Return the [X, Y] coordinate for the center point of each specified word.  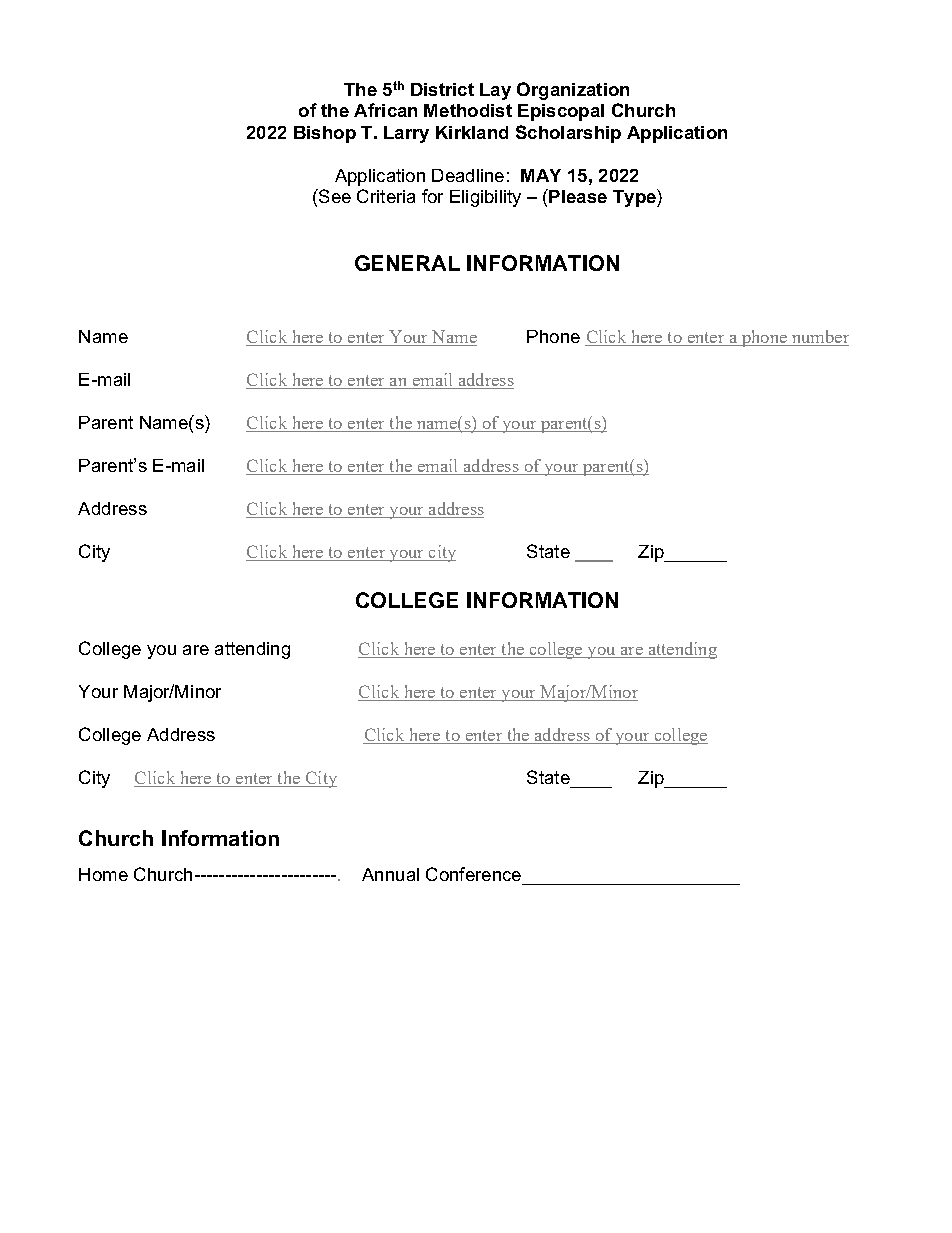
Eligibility [485, 198]
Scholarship [568, 134]
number [819, 338]
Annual [390, 874]
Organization [573, 91]
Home [103, 874]
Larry [406, 134]
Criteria [386, 196]
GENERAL [407, 263]
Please [577, 196]
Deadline [468, 175]
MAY [541, 175]
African [385, 110]
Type [635, 198]
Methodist [468, 110]
